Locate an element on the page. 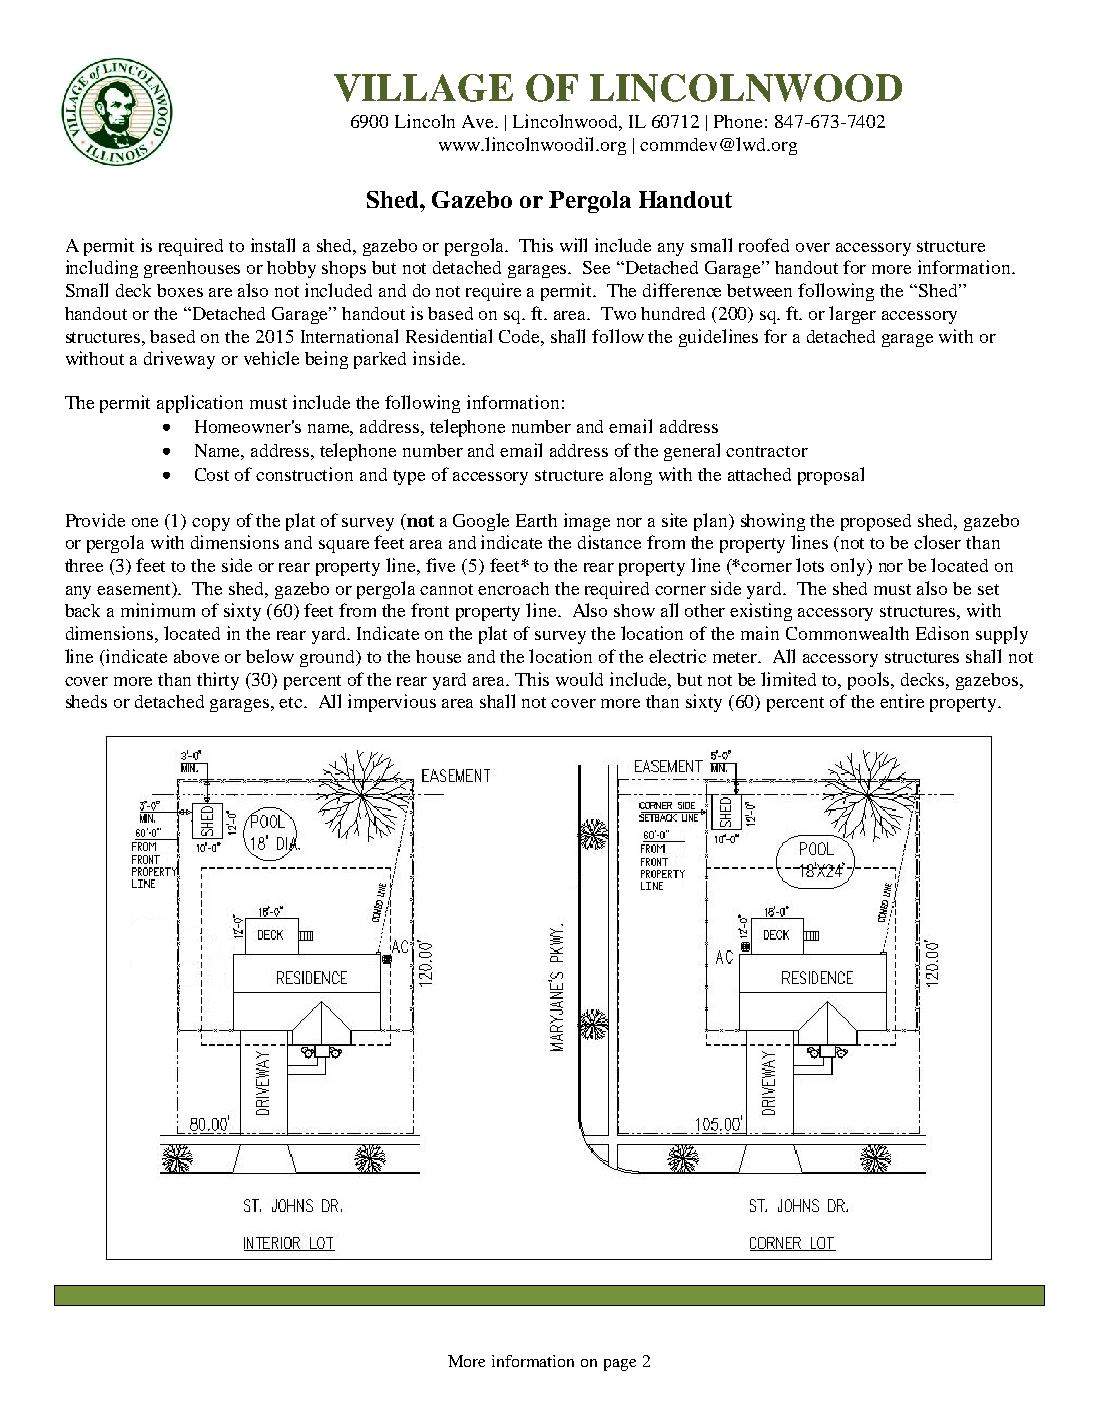 The image size is (1099, 1422). install is located at coordinates (273, 245).
